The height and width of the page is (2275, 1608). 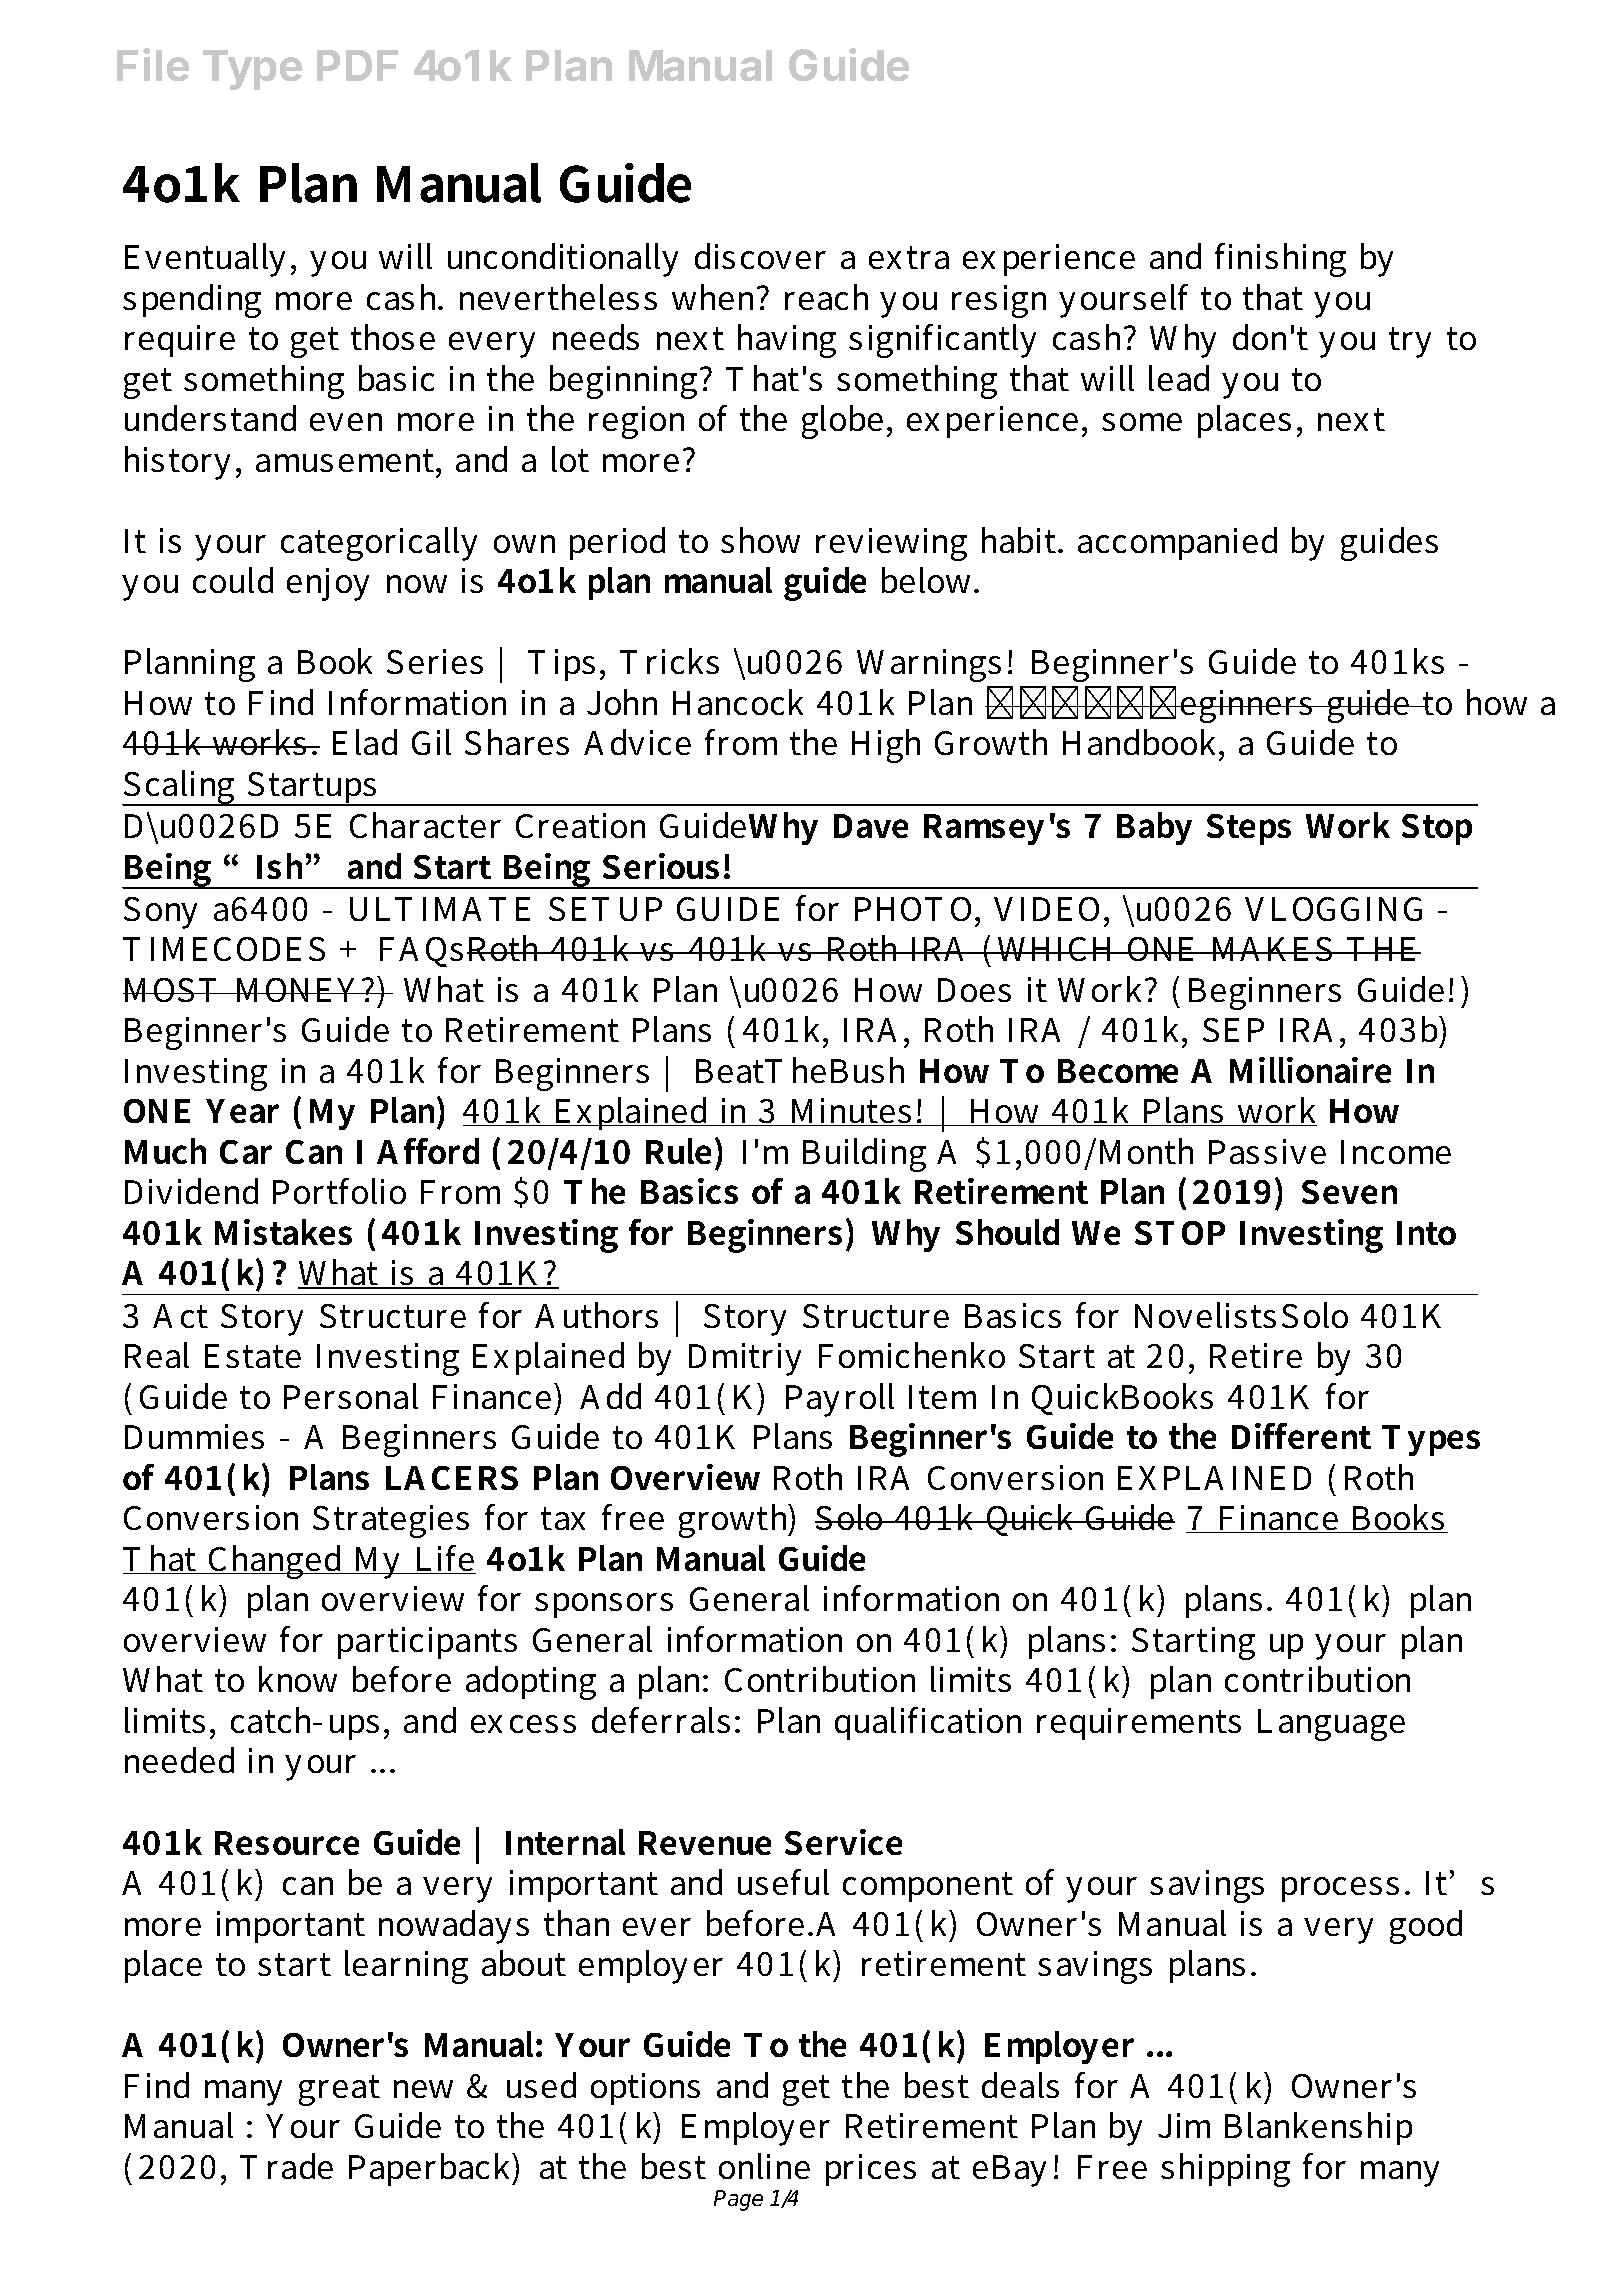 What do you see at coordinates (328, 584) in the page?
I see `enjoy` at bounding box center [328, 584].
